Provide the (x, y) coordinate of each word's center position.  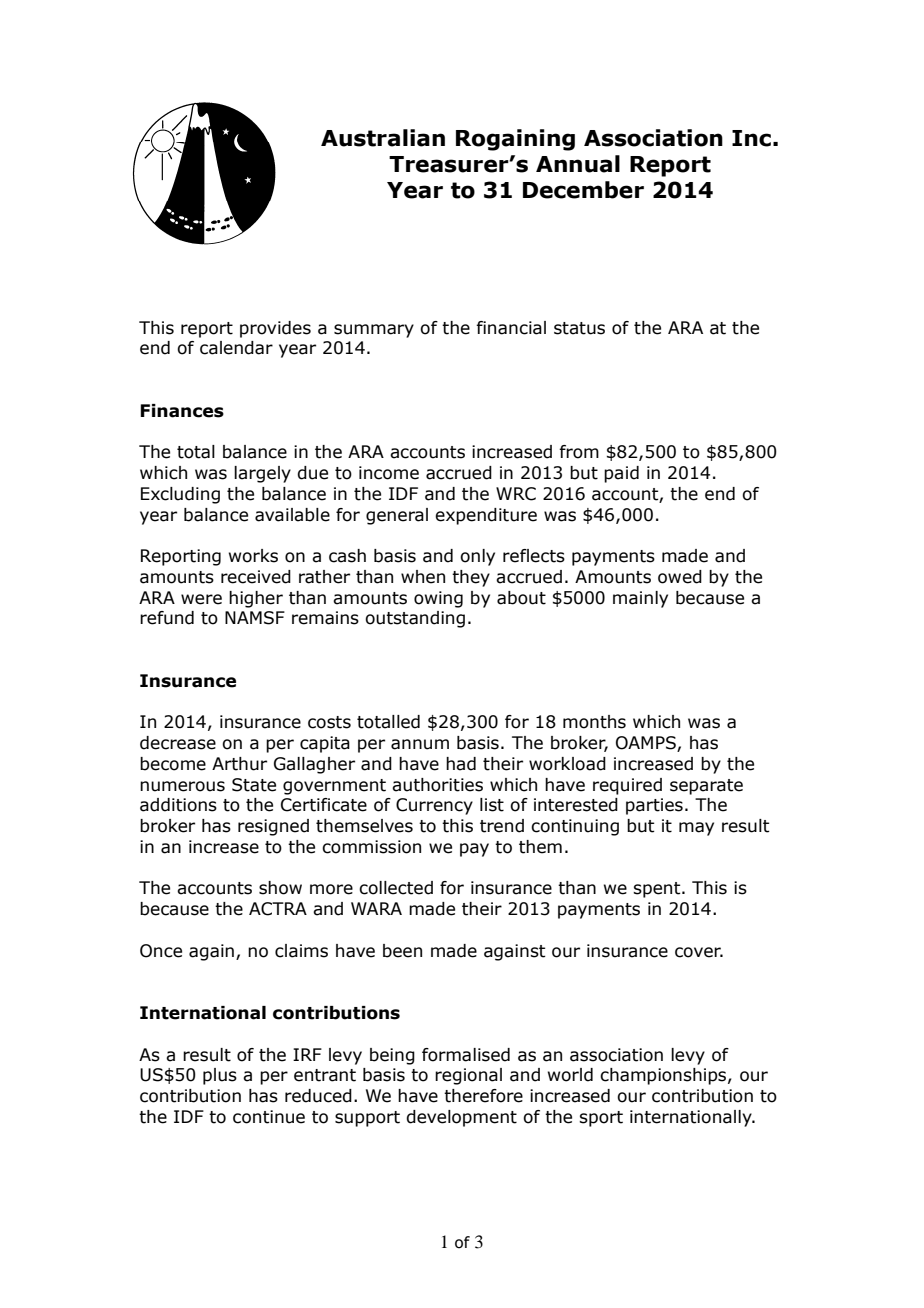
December (583, 190)
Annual (578, 164)
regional (468, 1076)
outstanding (415, 619)
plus (220, 1076)
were (201, 599)
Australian (383, 138)
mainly (640, 599)
